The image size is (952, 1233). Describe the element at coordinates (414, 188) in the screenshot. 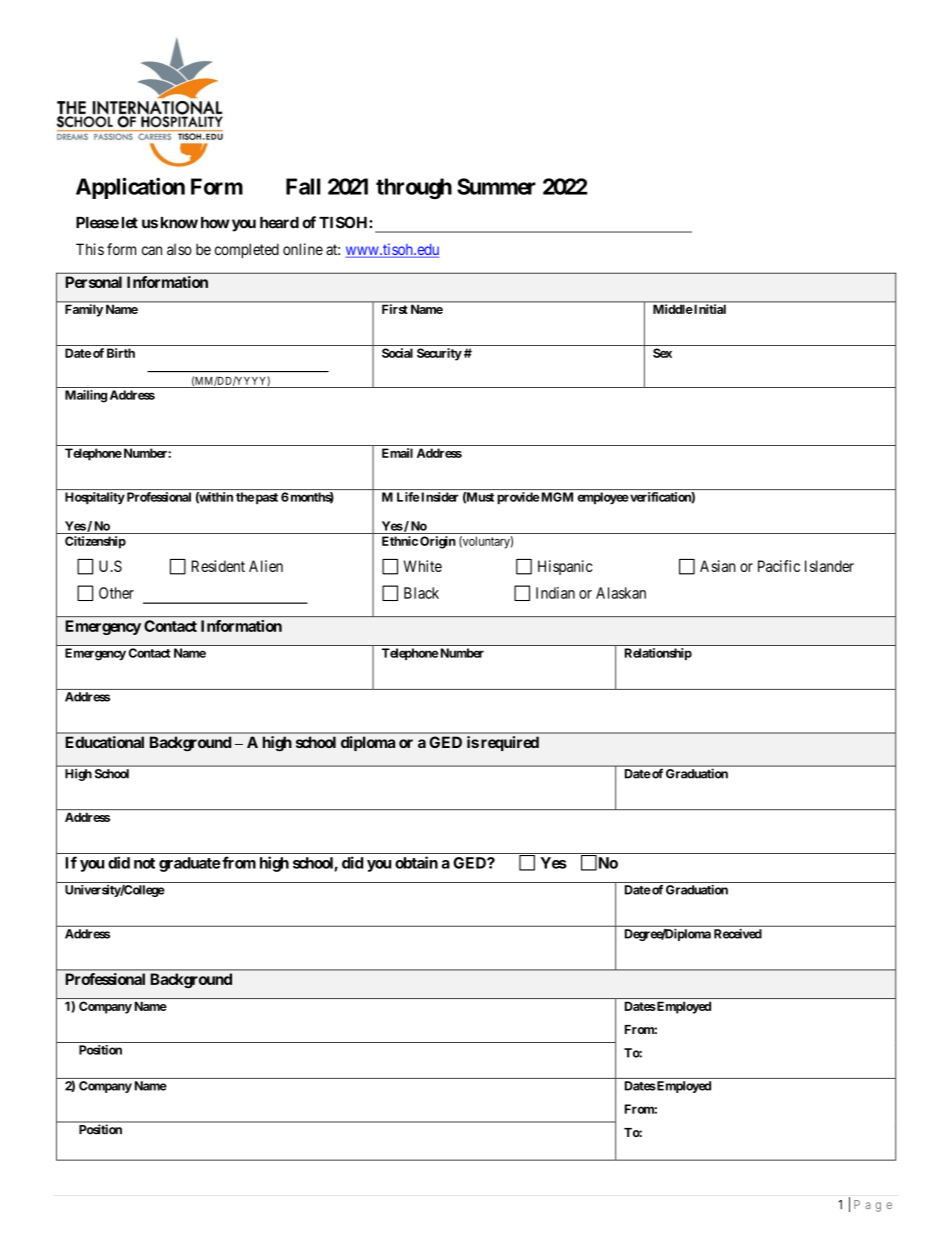

I see `through` at that location.
